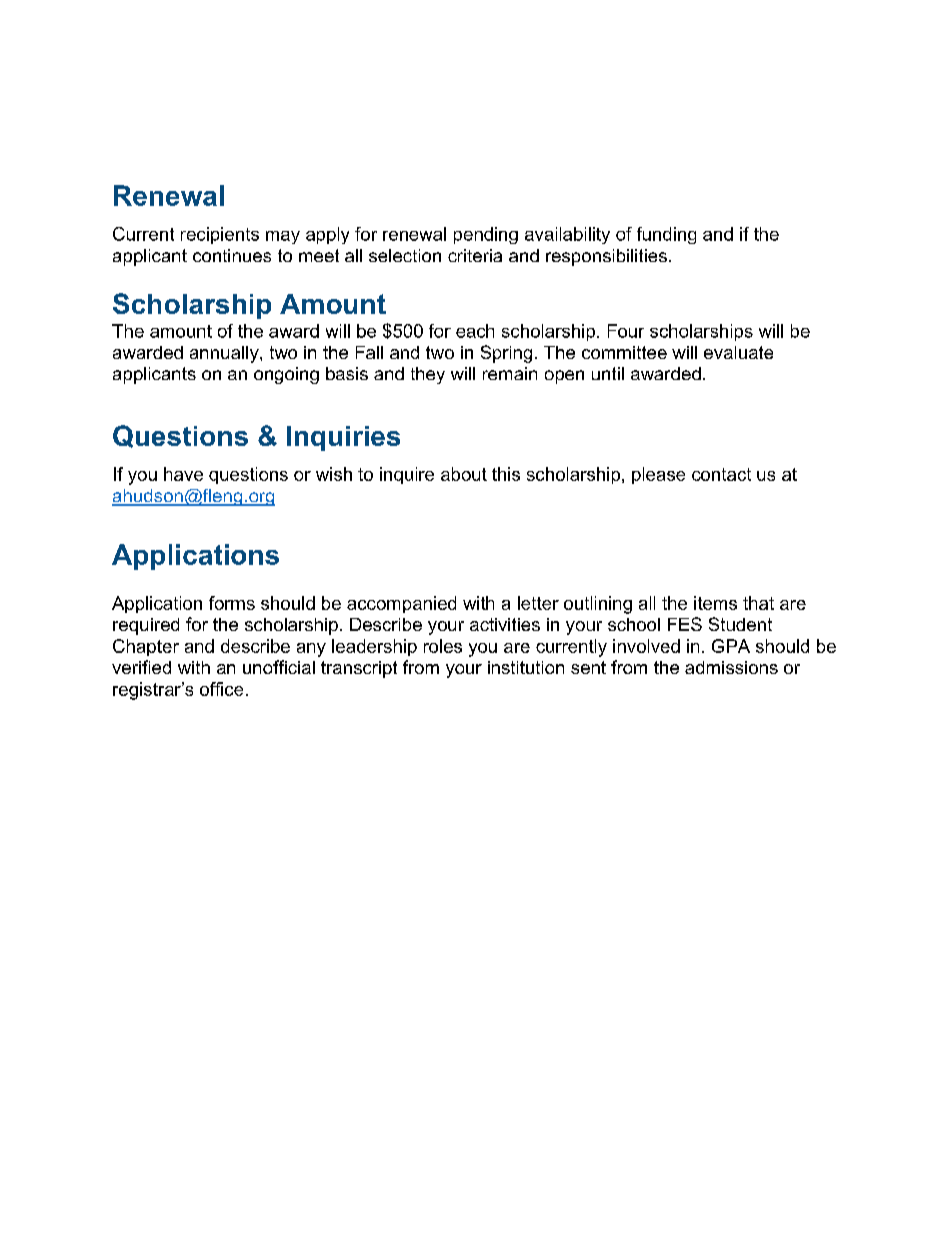 Image resolution: width=952 pixels, height=1233 pixels. Describe the element at coordinates (475, 255) in the document. I see `criteria` at that location.
